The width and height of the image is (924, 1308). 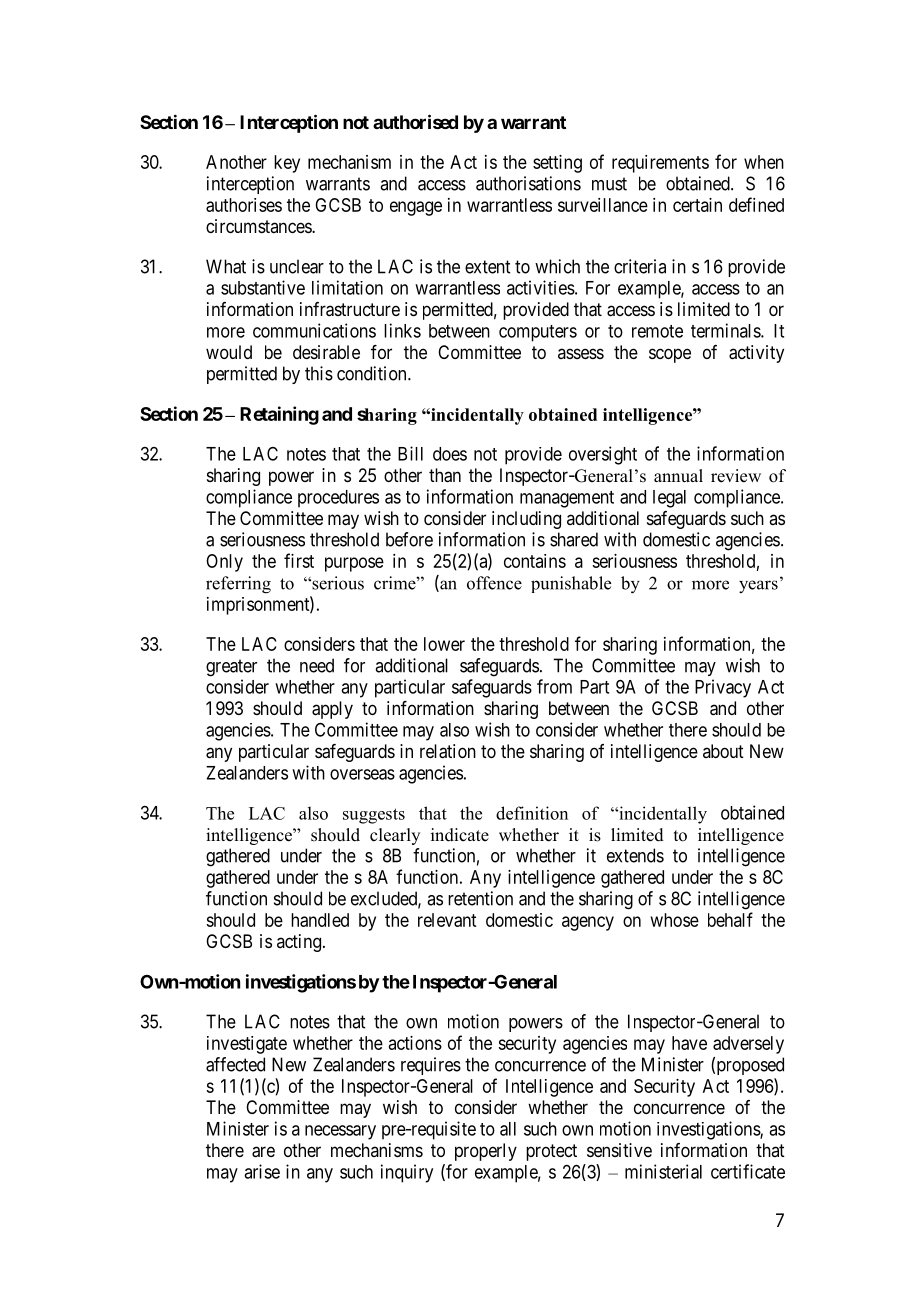 What do you see at coordinates (675, 920) in the image?
I see `whose` at bounding box center [675, 920].
